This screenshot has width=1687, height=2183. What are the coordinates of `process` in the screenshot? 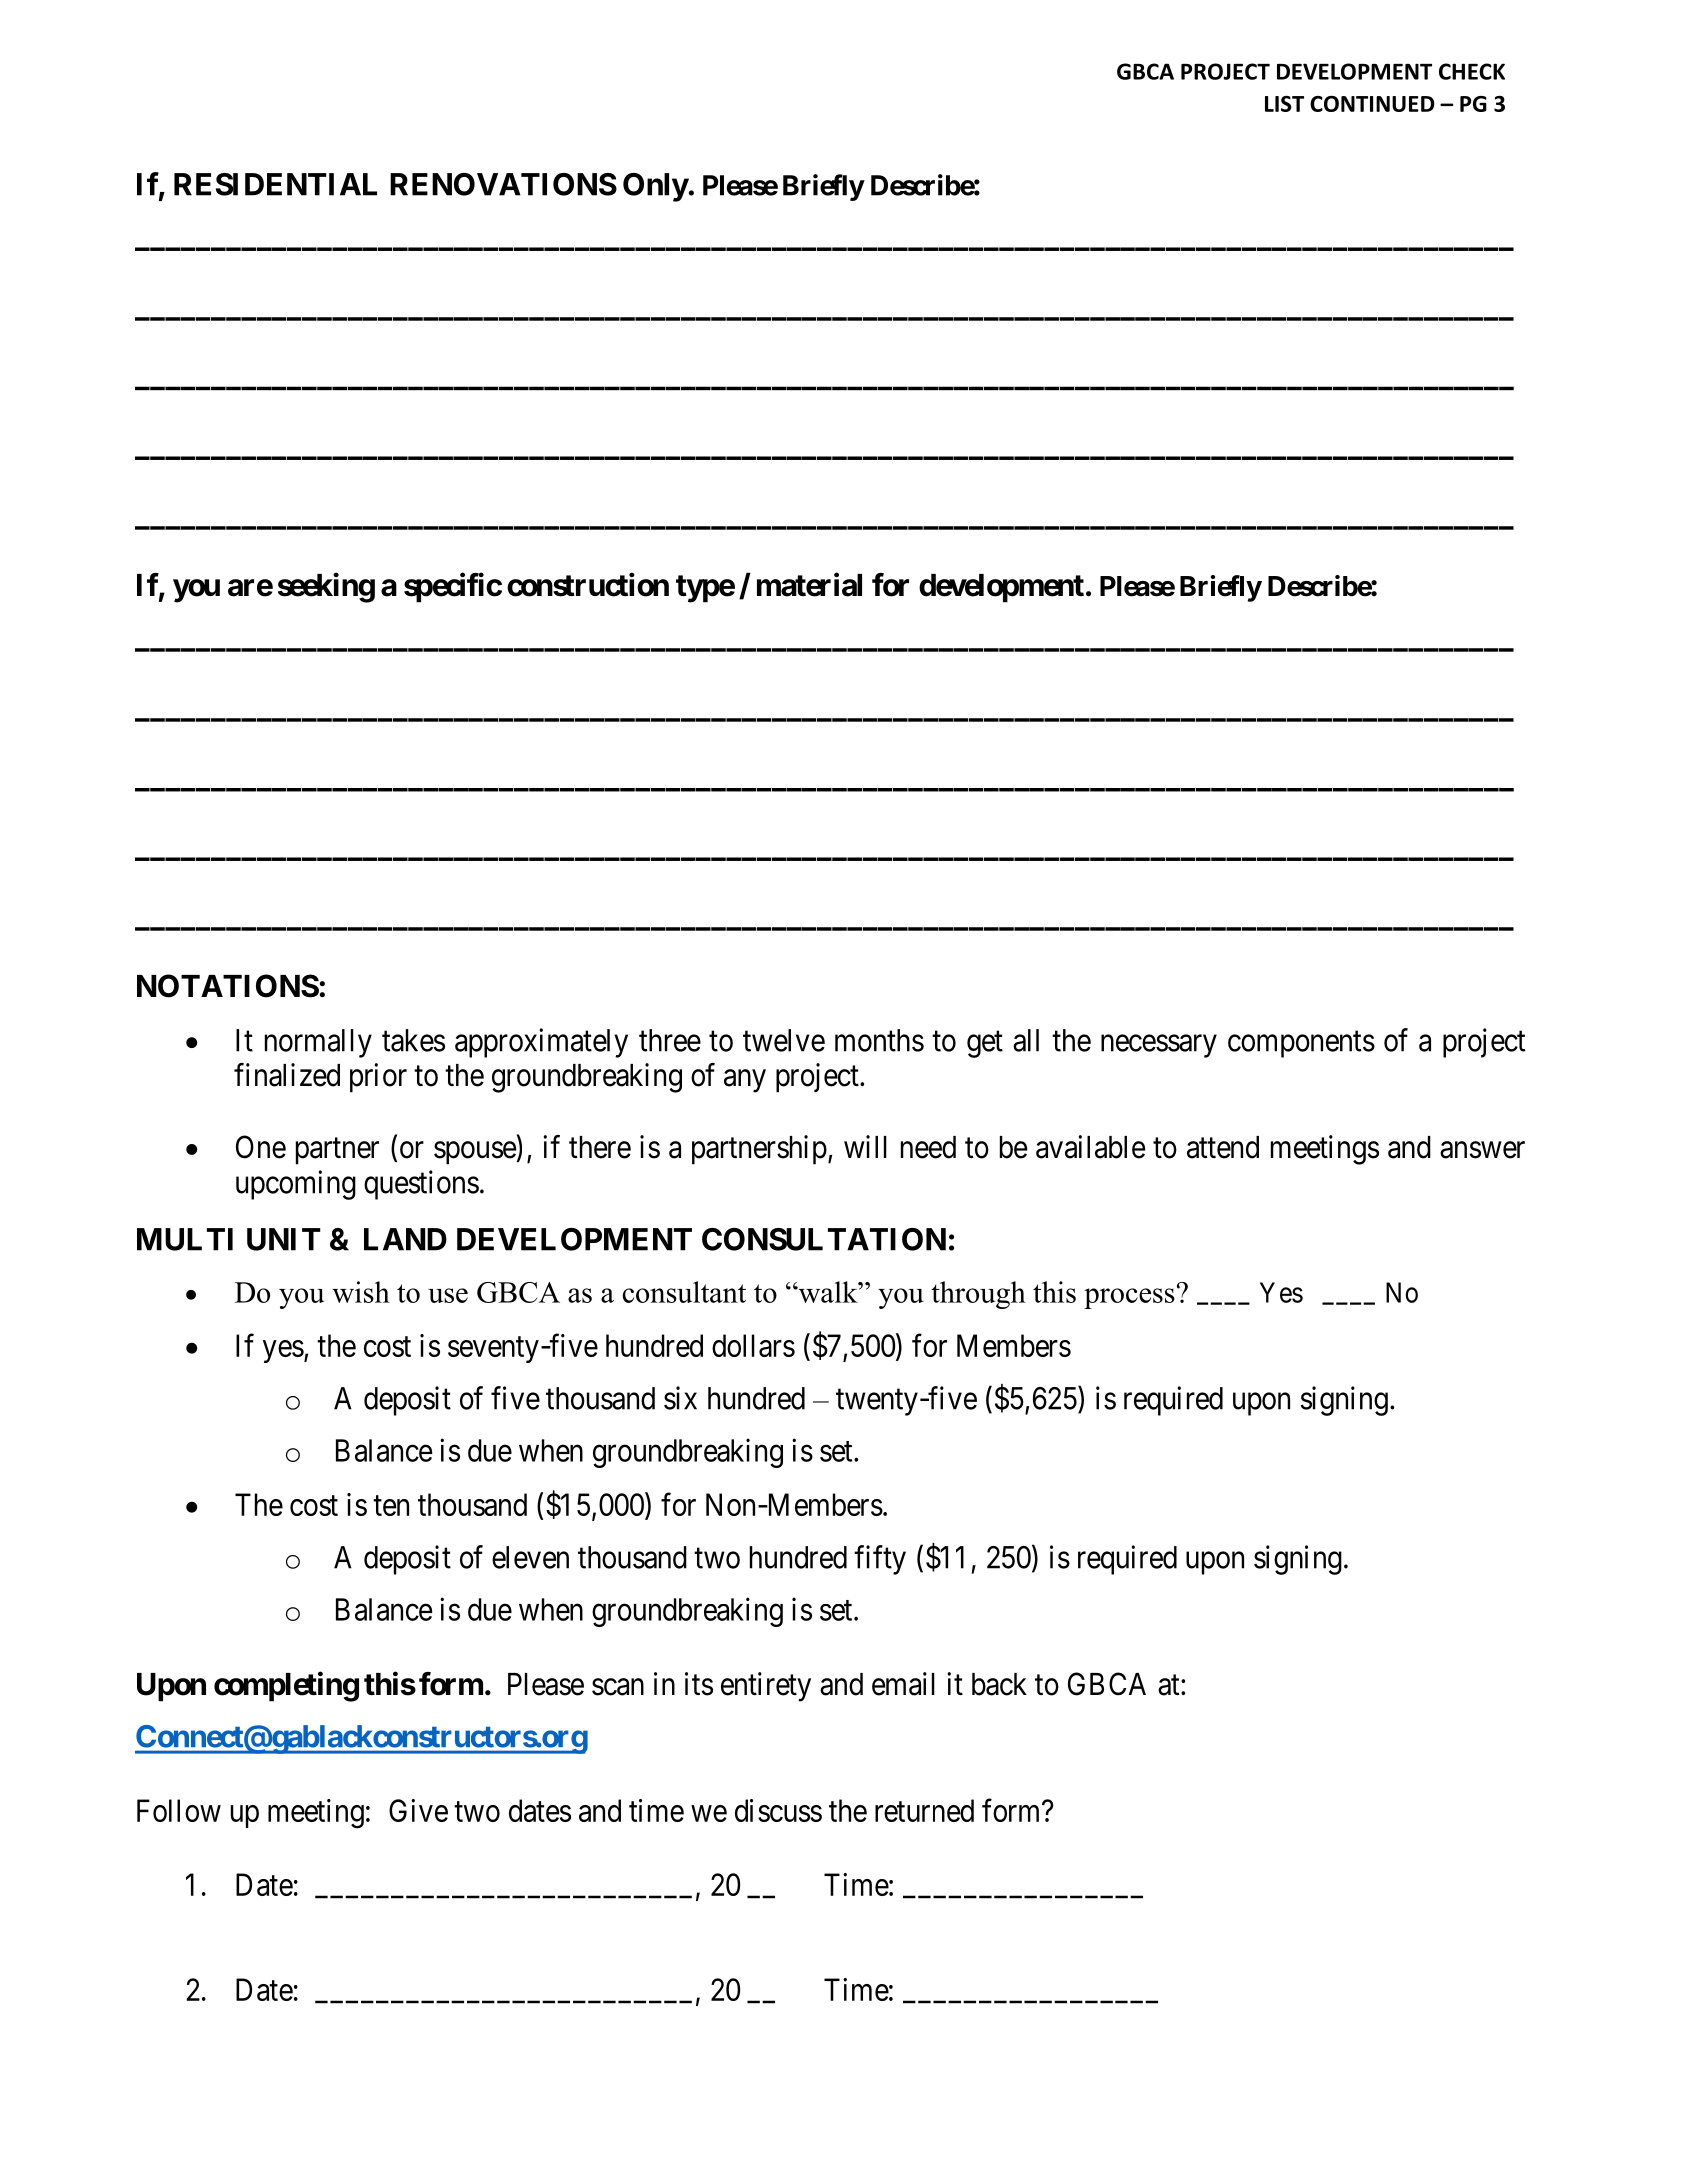 It's located at (1129, 1298).
